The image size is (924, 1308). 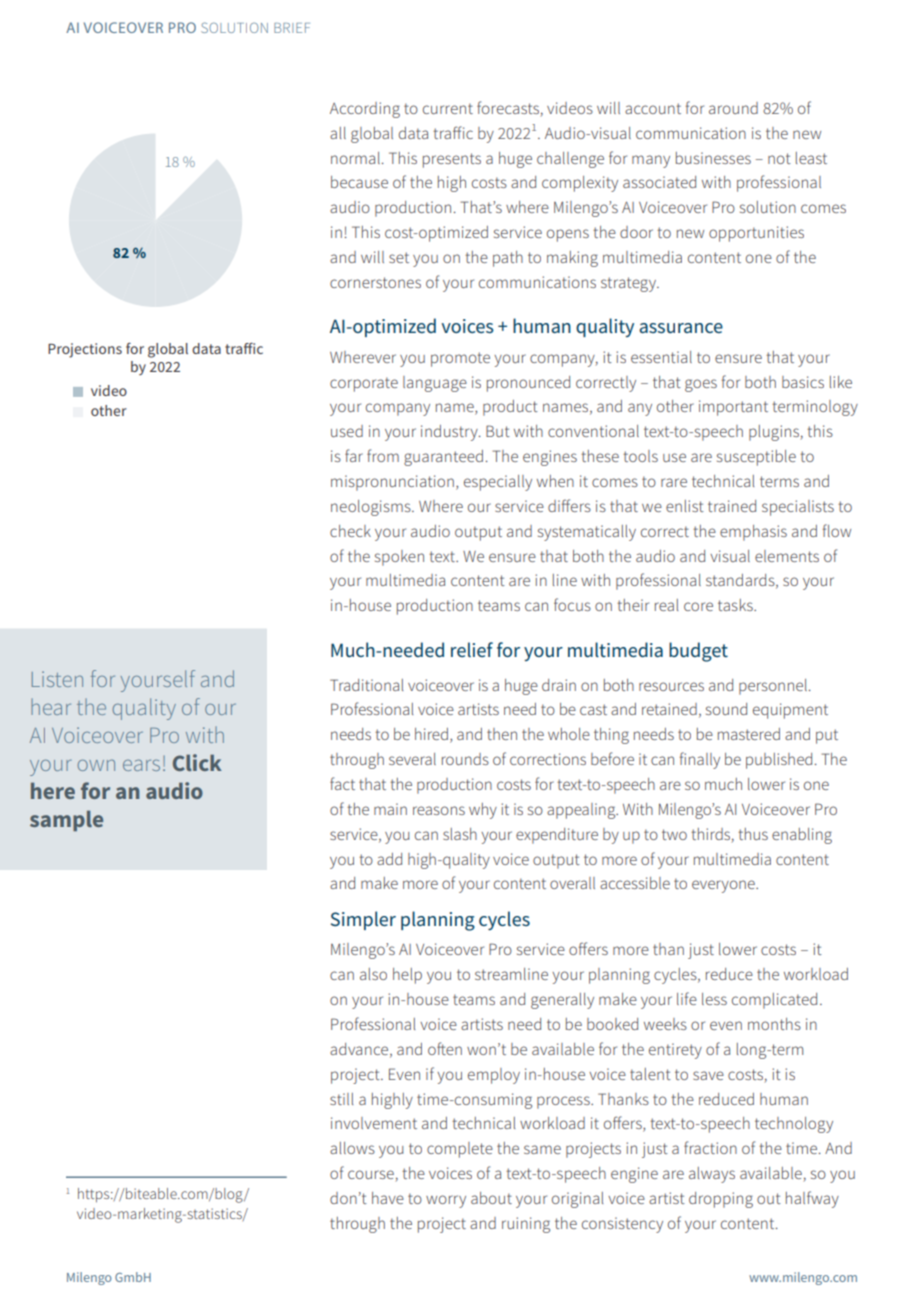 I want to click on around, so click(x=733, y=108).
